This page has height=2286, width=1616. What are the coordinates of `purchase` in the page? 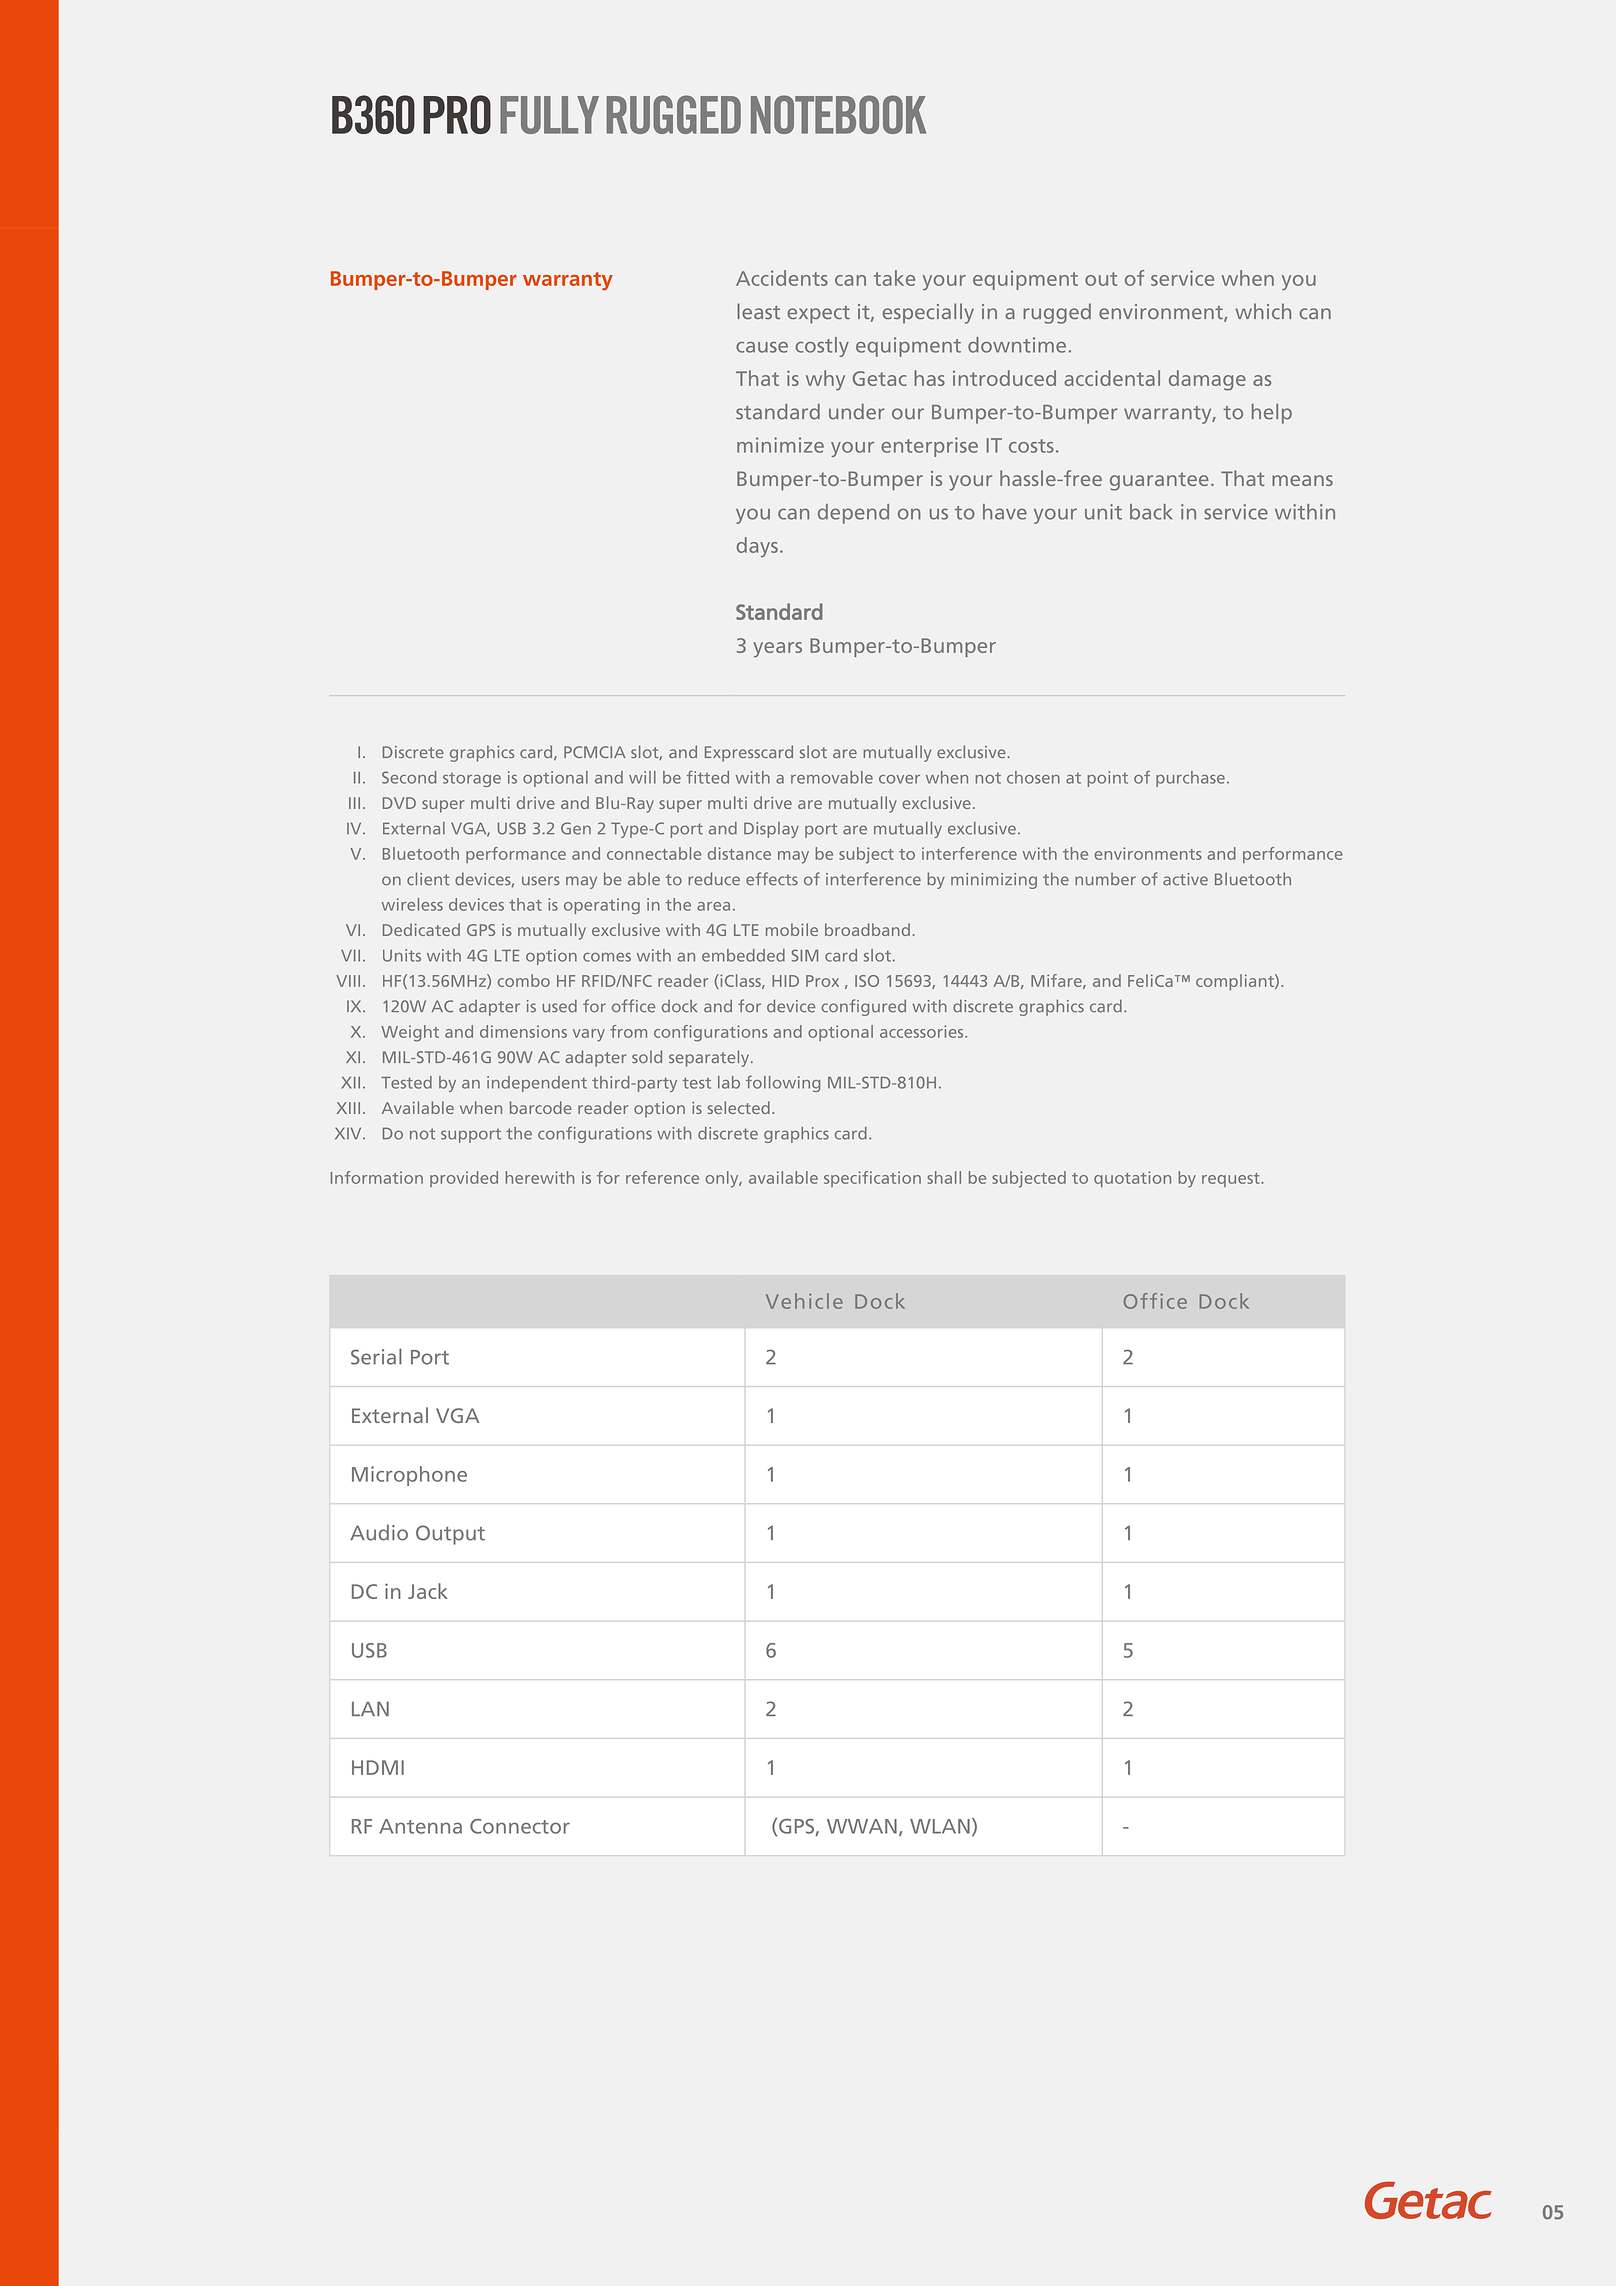 It's located at (1190, 779).
